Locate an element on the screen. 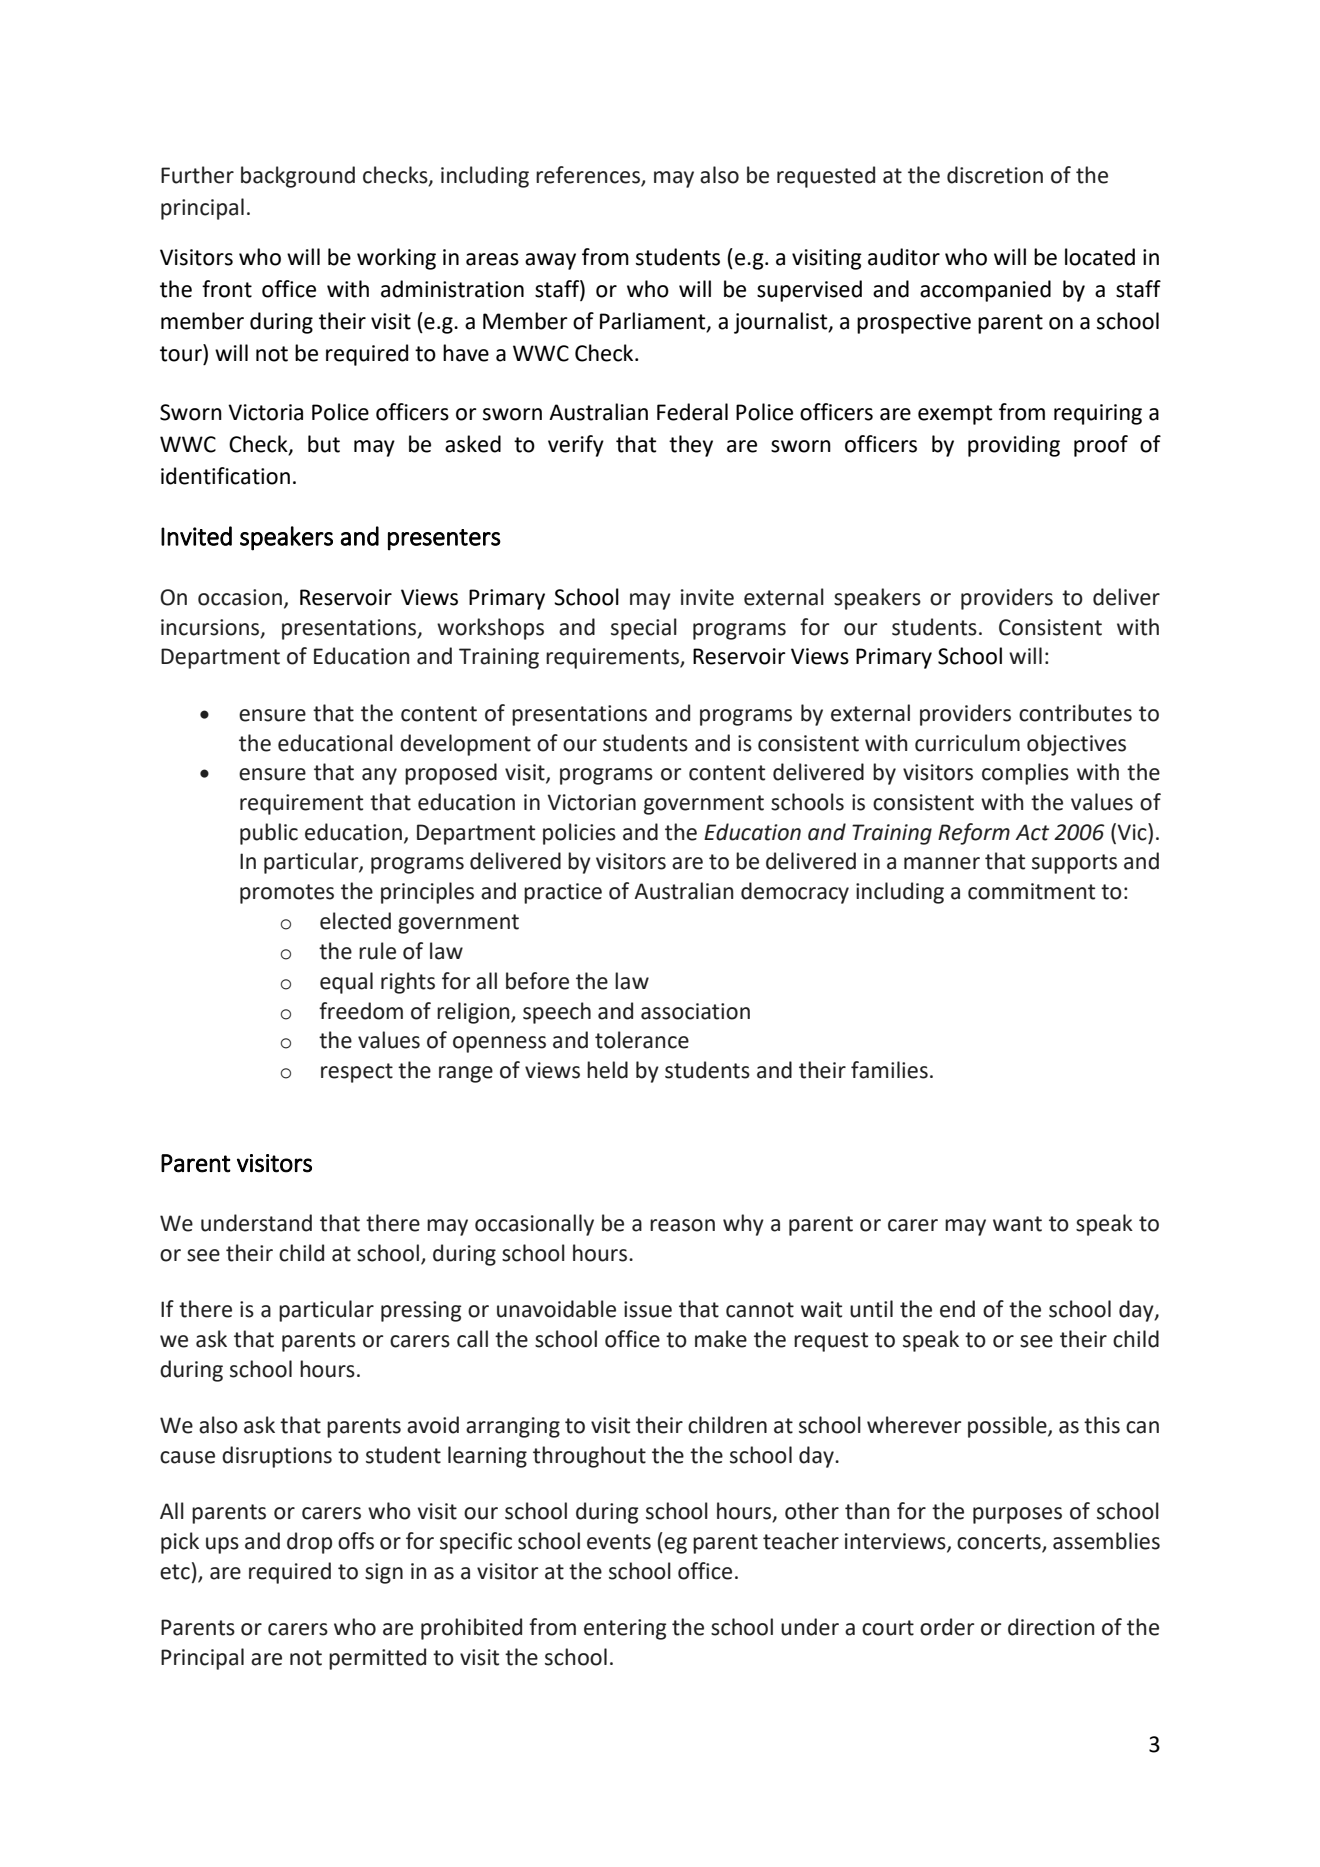  respect is located at coordinates (357, 1073).
